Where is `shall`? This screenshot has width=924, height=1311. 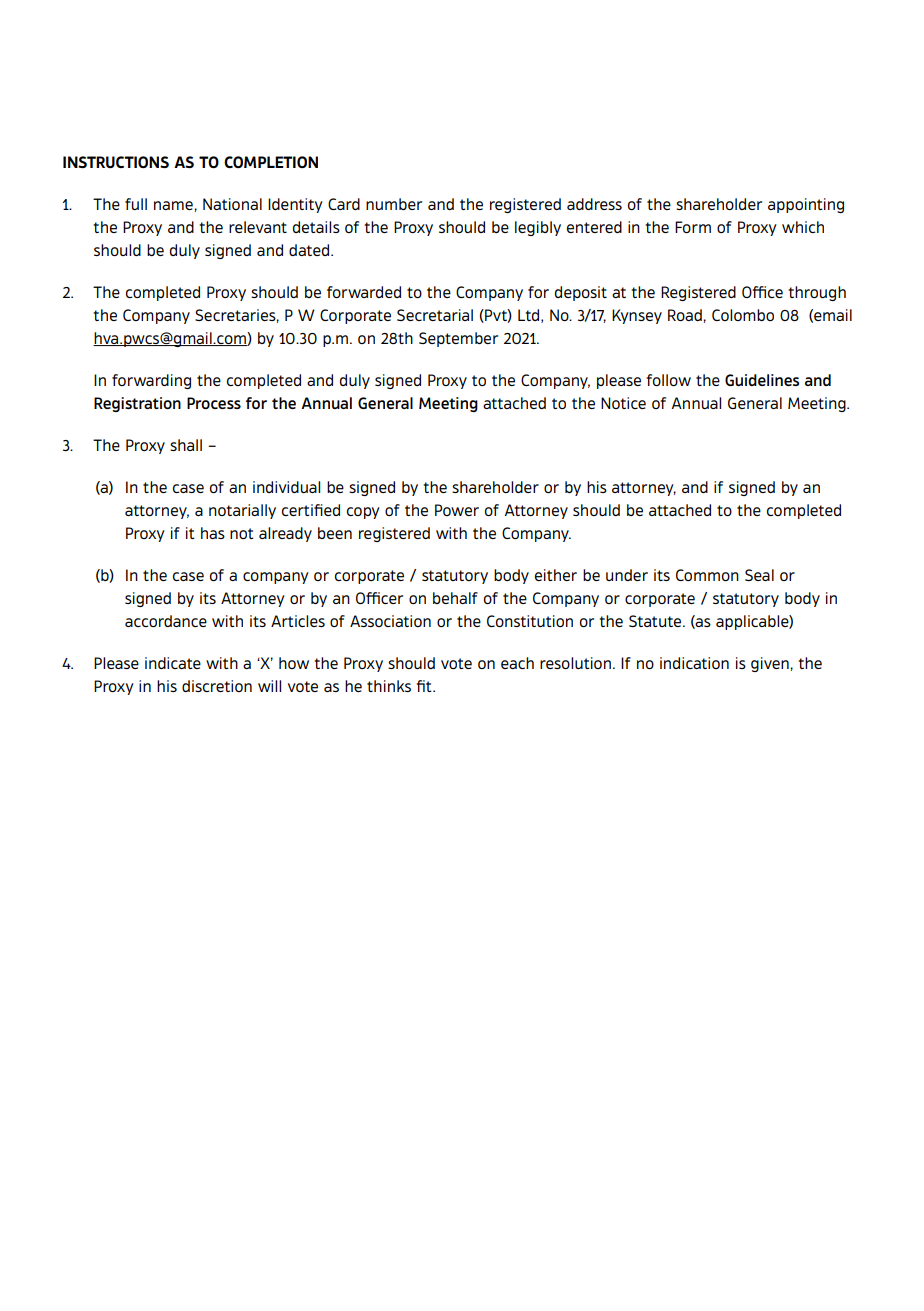 shall is located at coordinates (186, 445).
